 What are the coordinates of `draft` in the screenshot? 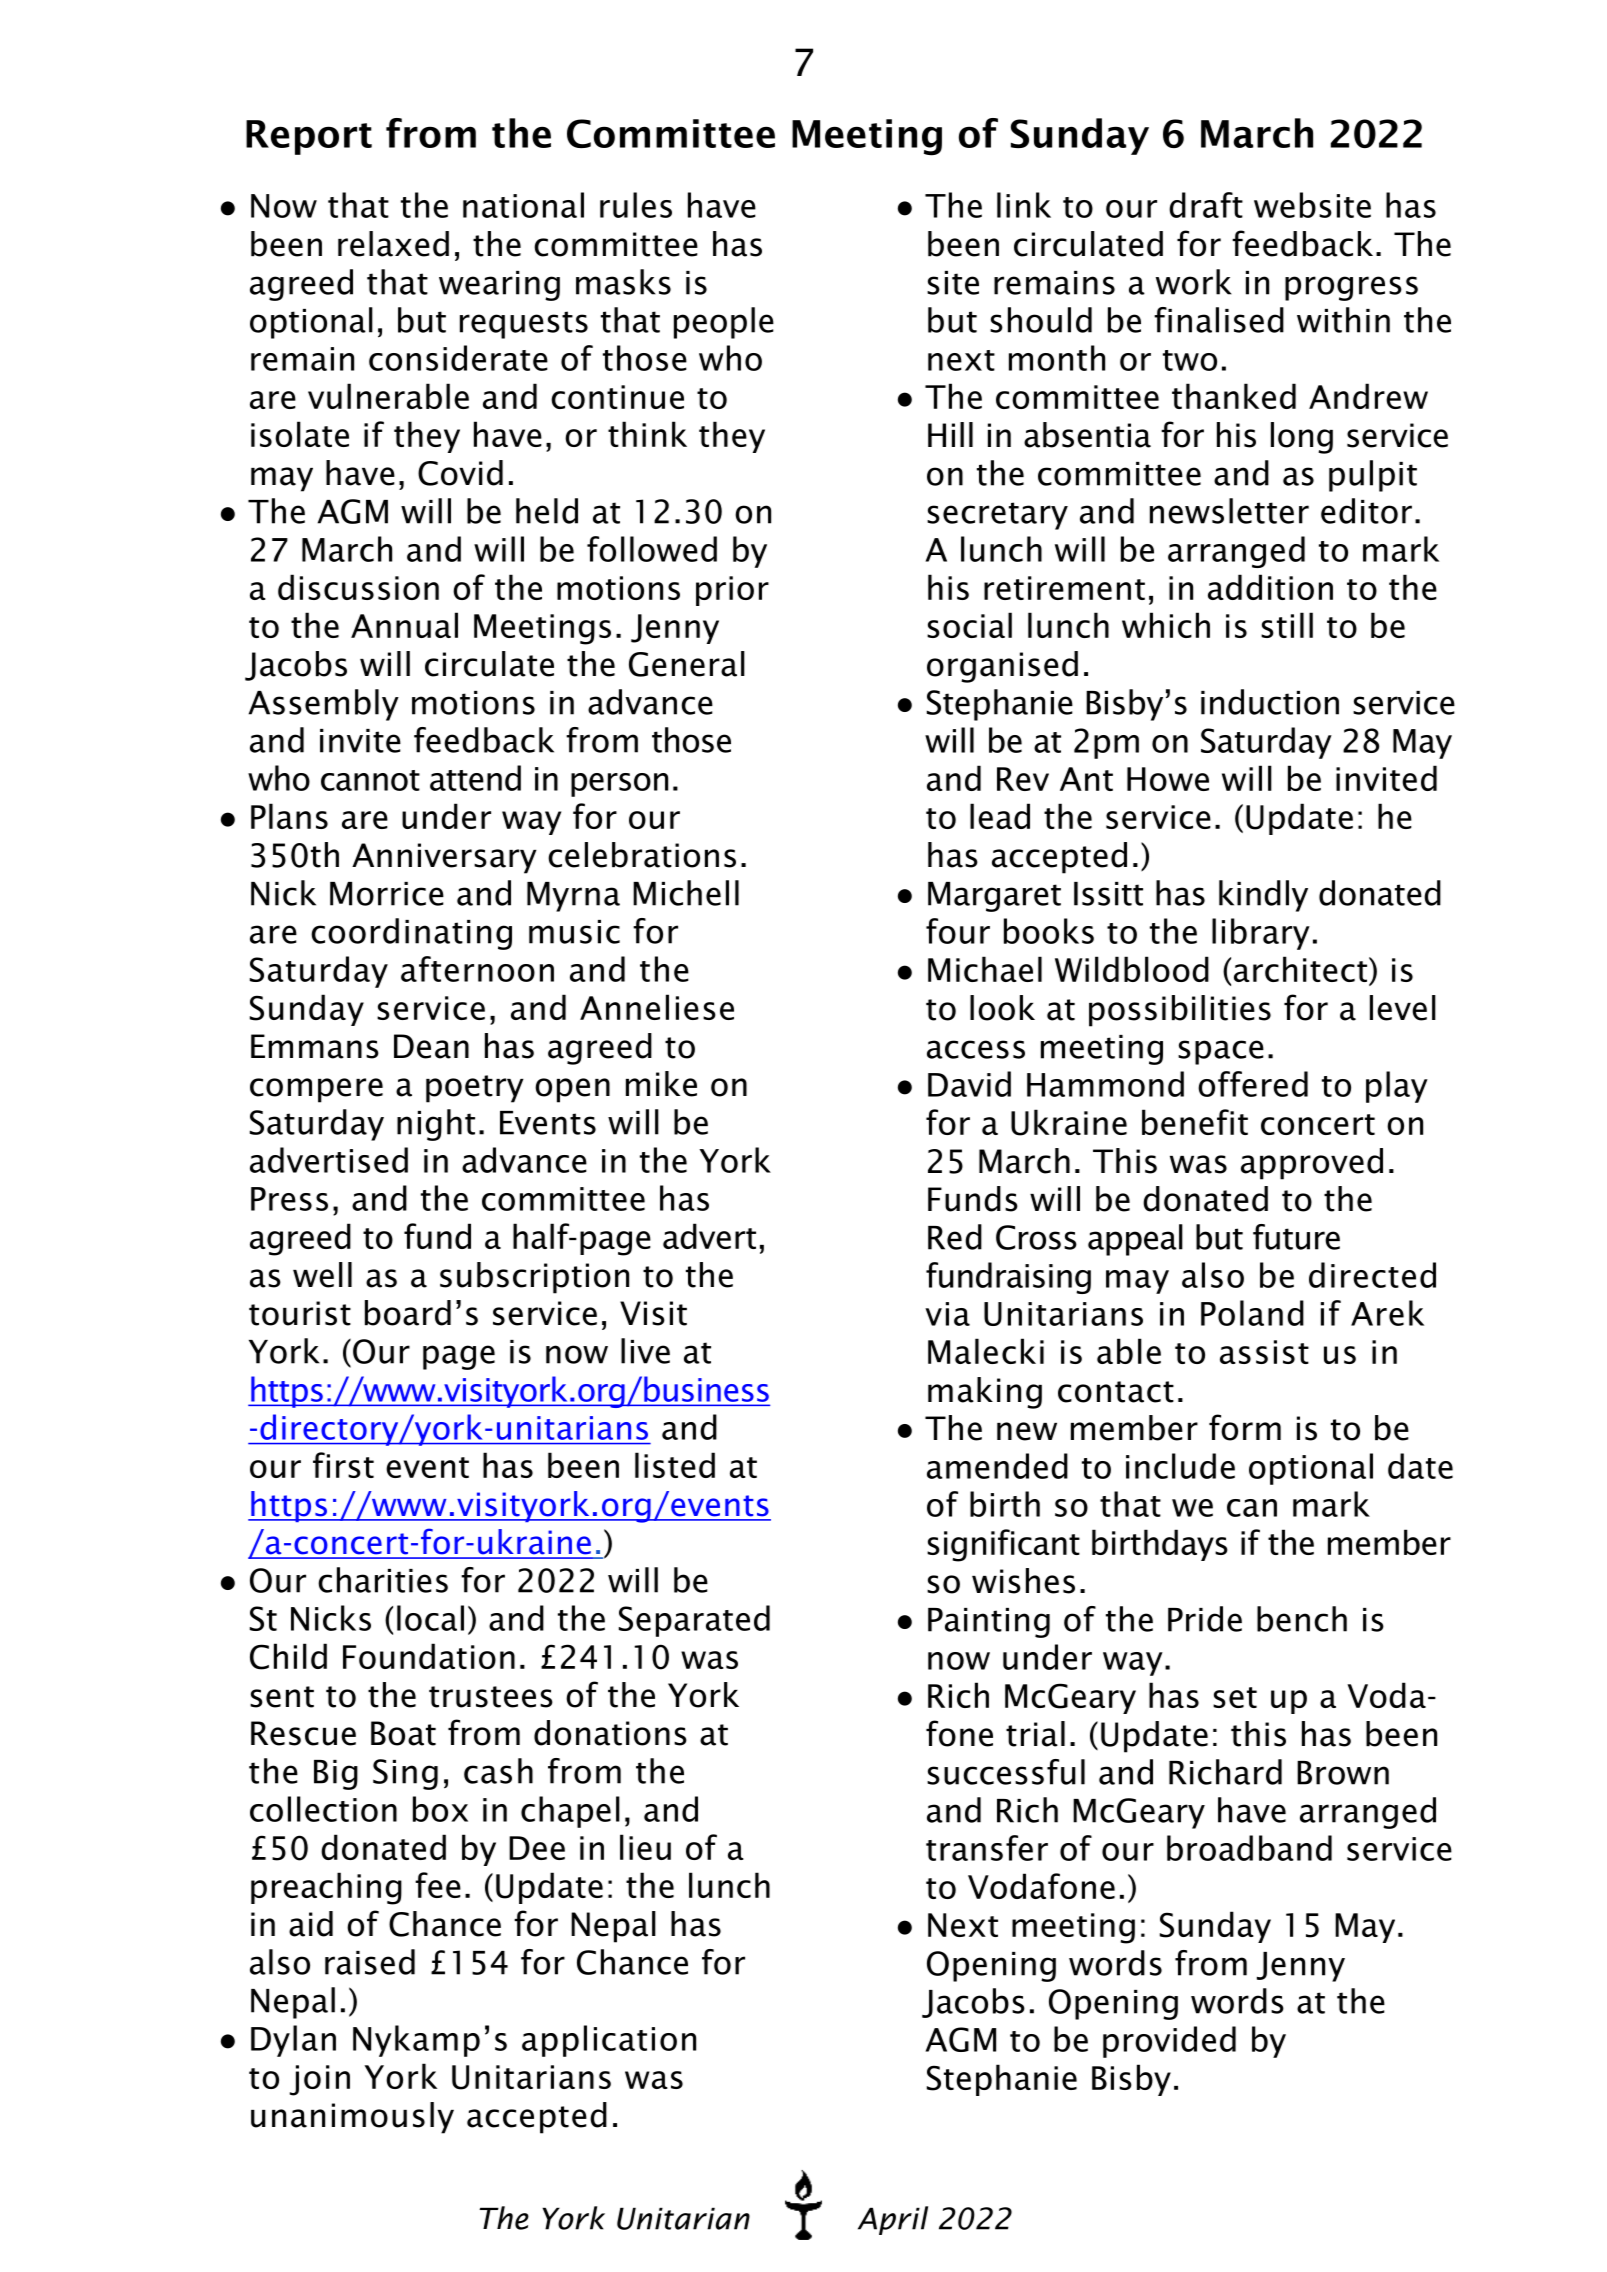 It's located at (1206, 205).
